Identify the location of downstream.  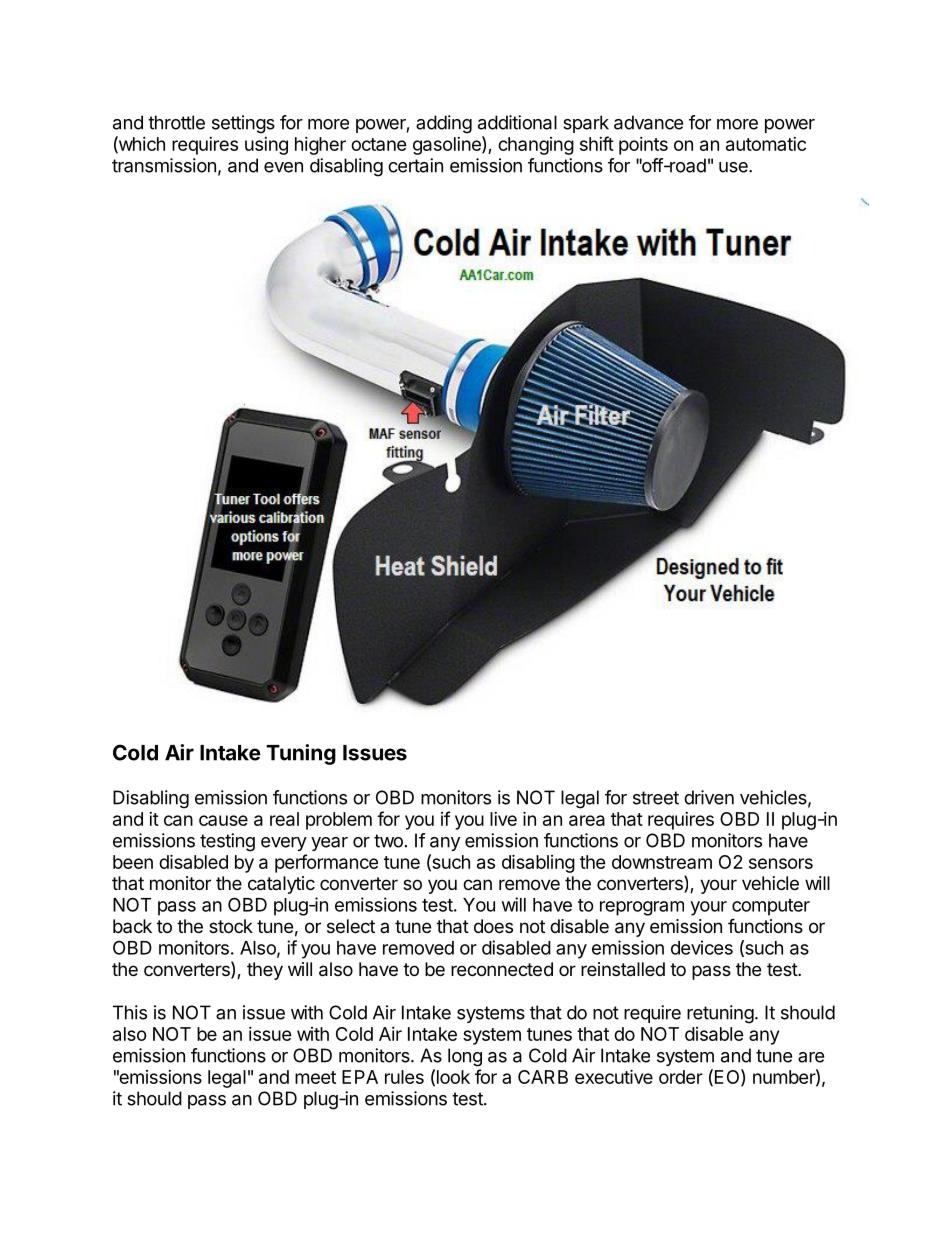
(662, 862).
